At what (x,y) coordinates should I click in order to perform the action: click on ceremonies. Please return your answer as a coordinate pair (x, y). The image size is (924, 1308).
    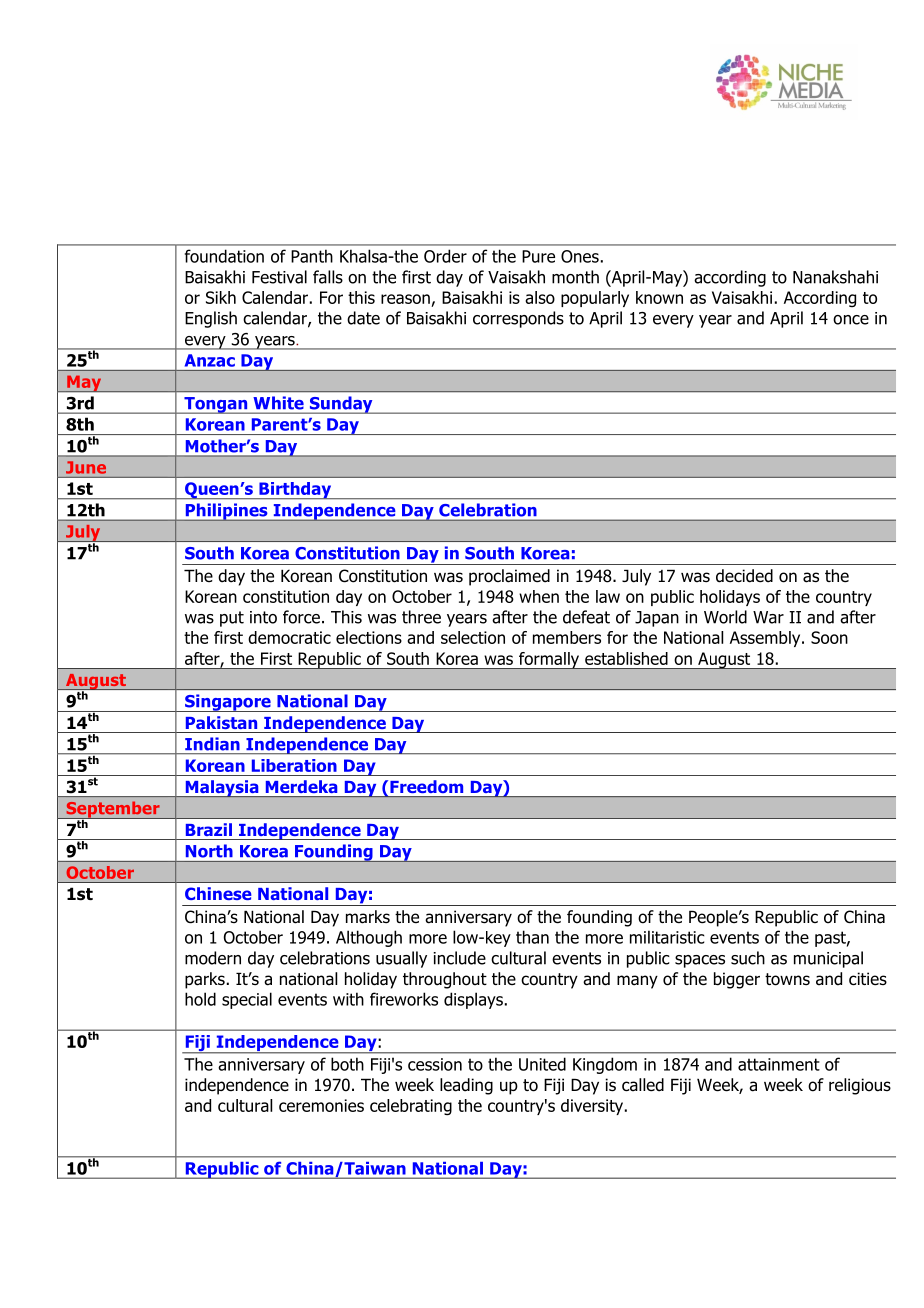
    Looking at the image, I should click on (321, 1105).
